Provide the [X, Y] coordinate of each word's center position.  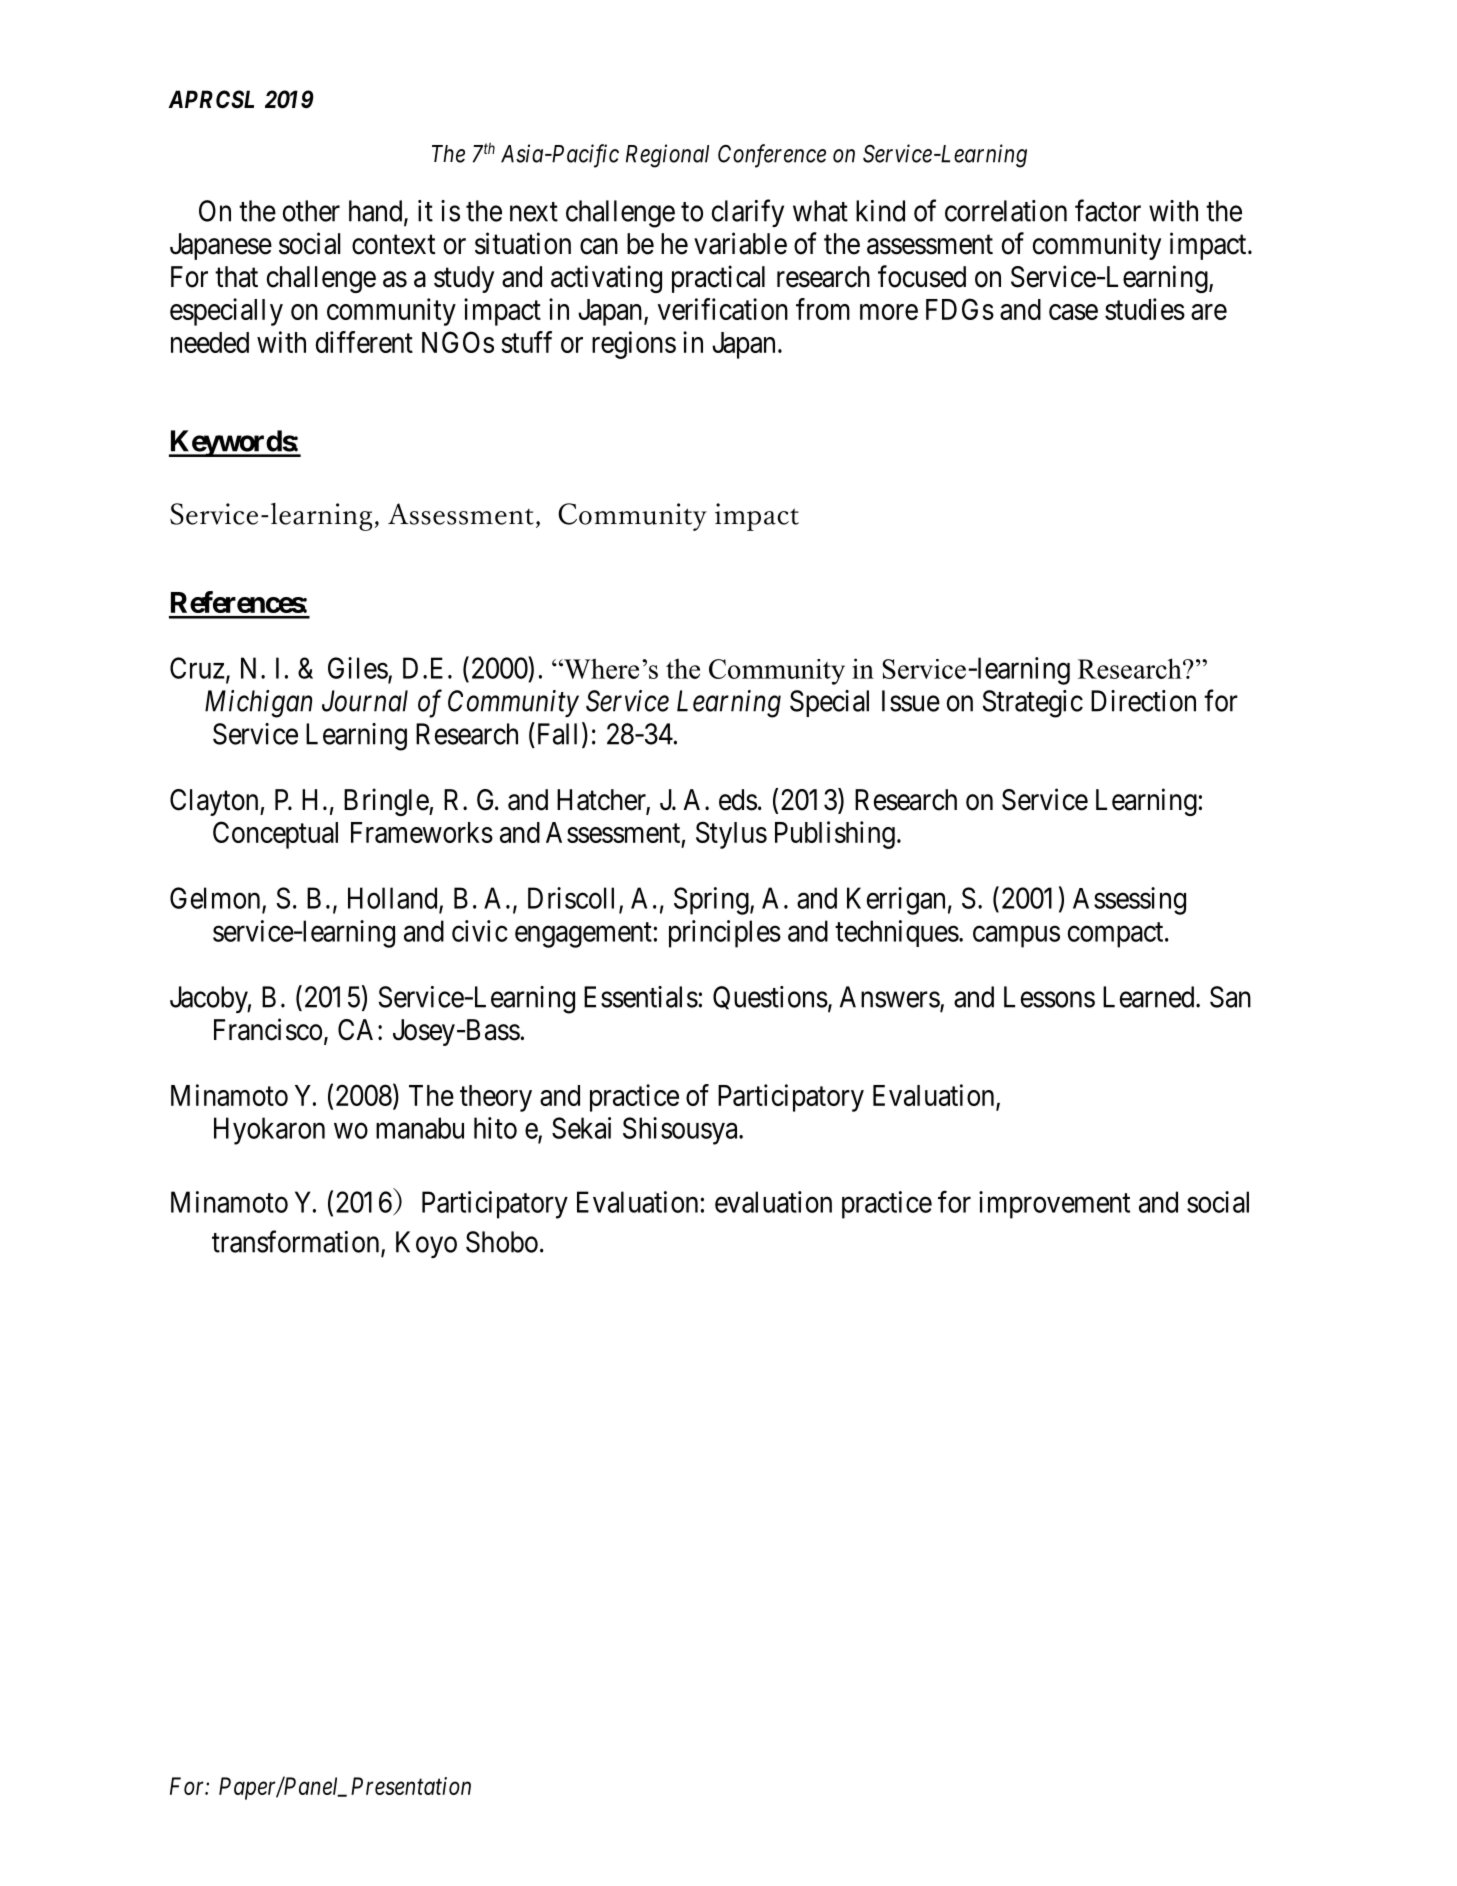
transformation [297, 1242]
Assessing [1129, 901]
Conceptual [275, 835]
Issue [911, 701]
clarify [748, 213]
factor [1108, 210]
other [311, 211]
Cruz [197, 668]
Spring [712, 901]
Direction [1143, 701]
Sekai [581, 1128]
